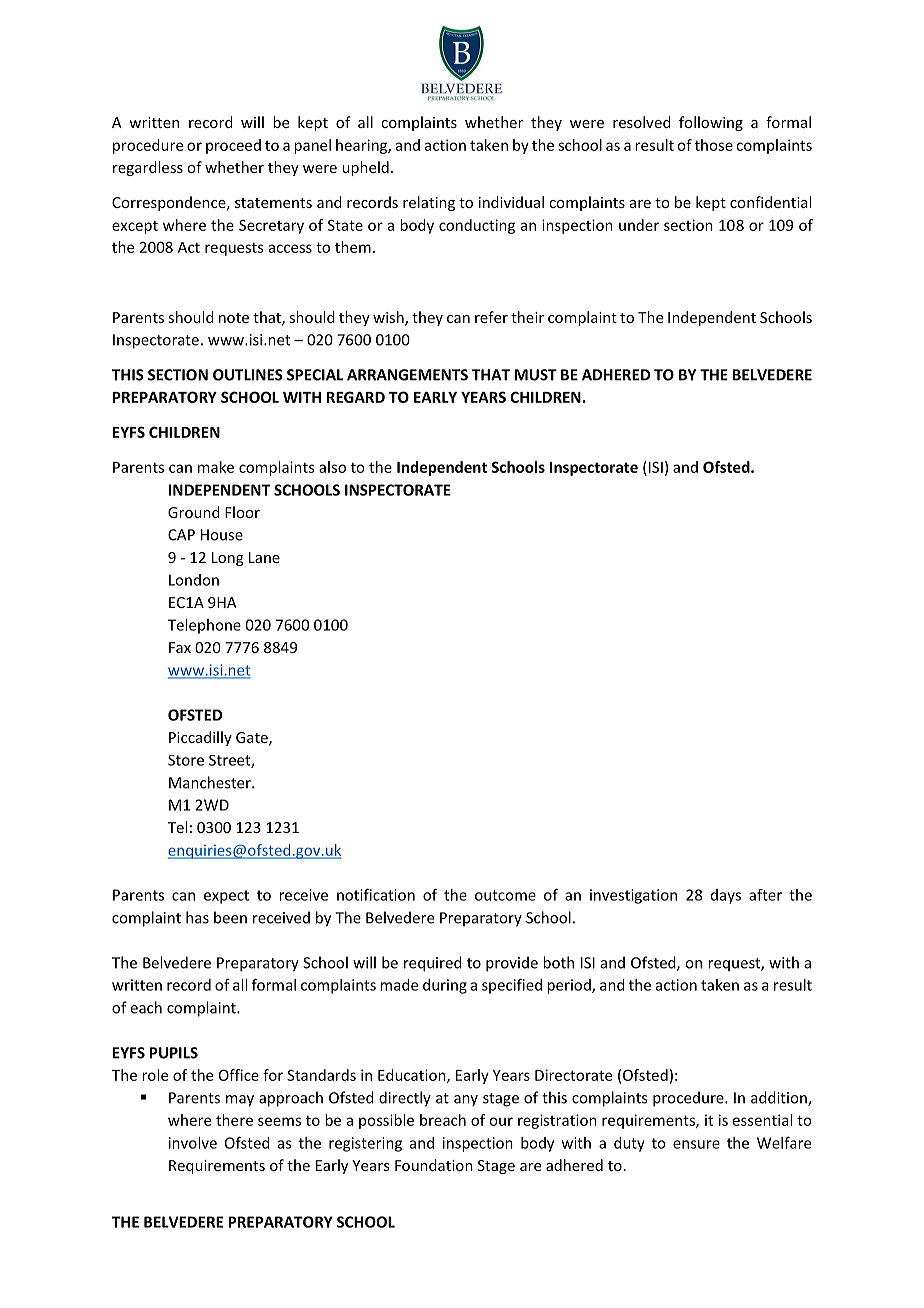 The image size is (924, 1308). What do you see at coordinates (216, 467) in the image?
I see `make` at bounding box center [216, 467].
